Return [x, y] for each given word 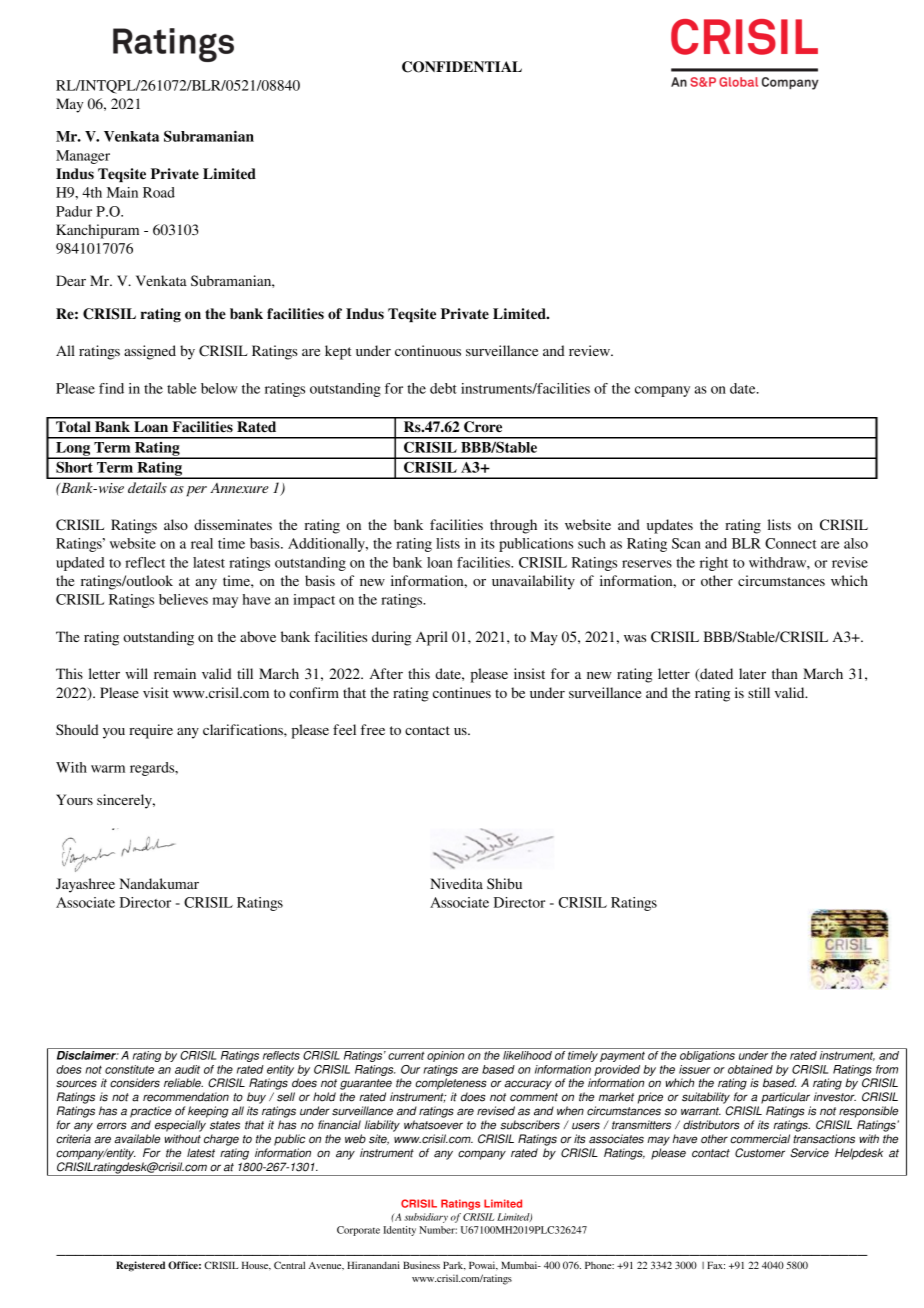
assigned [150, 352]
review [590, 350]
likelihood [527, 1055]
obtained [750, 1069]
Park [454, 1265]
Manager [83, 157]
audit [187, 1069]
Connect [791, 543]
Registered [140, 1266]
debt [443, 388]
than [785, 673]
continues [462, 692]
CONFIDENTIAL [462, 67]
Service [809, 1153]
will [136, 673]
